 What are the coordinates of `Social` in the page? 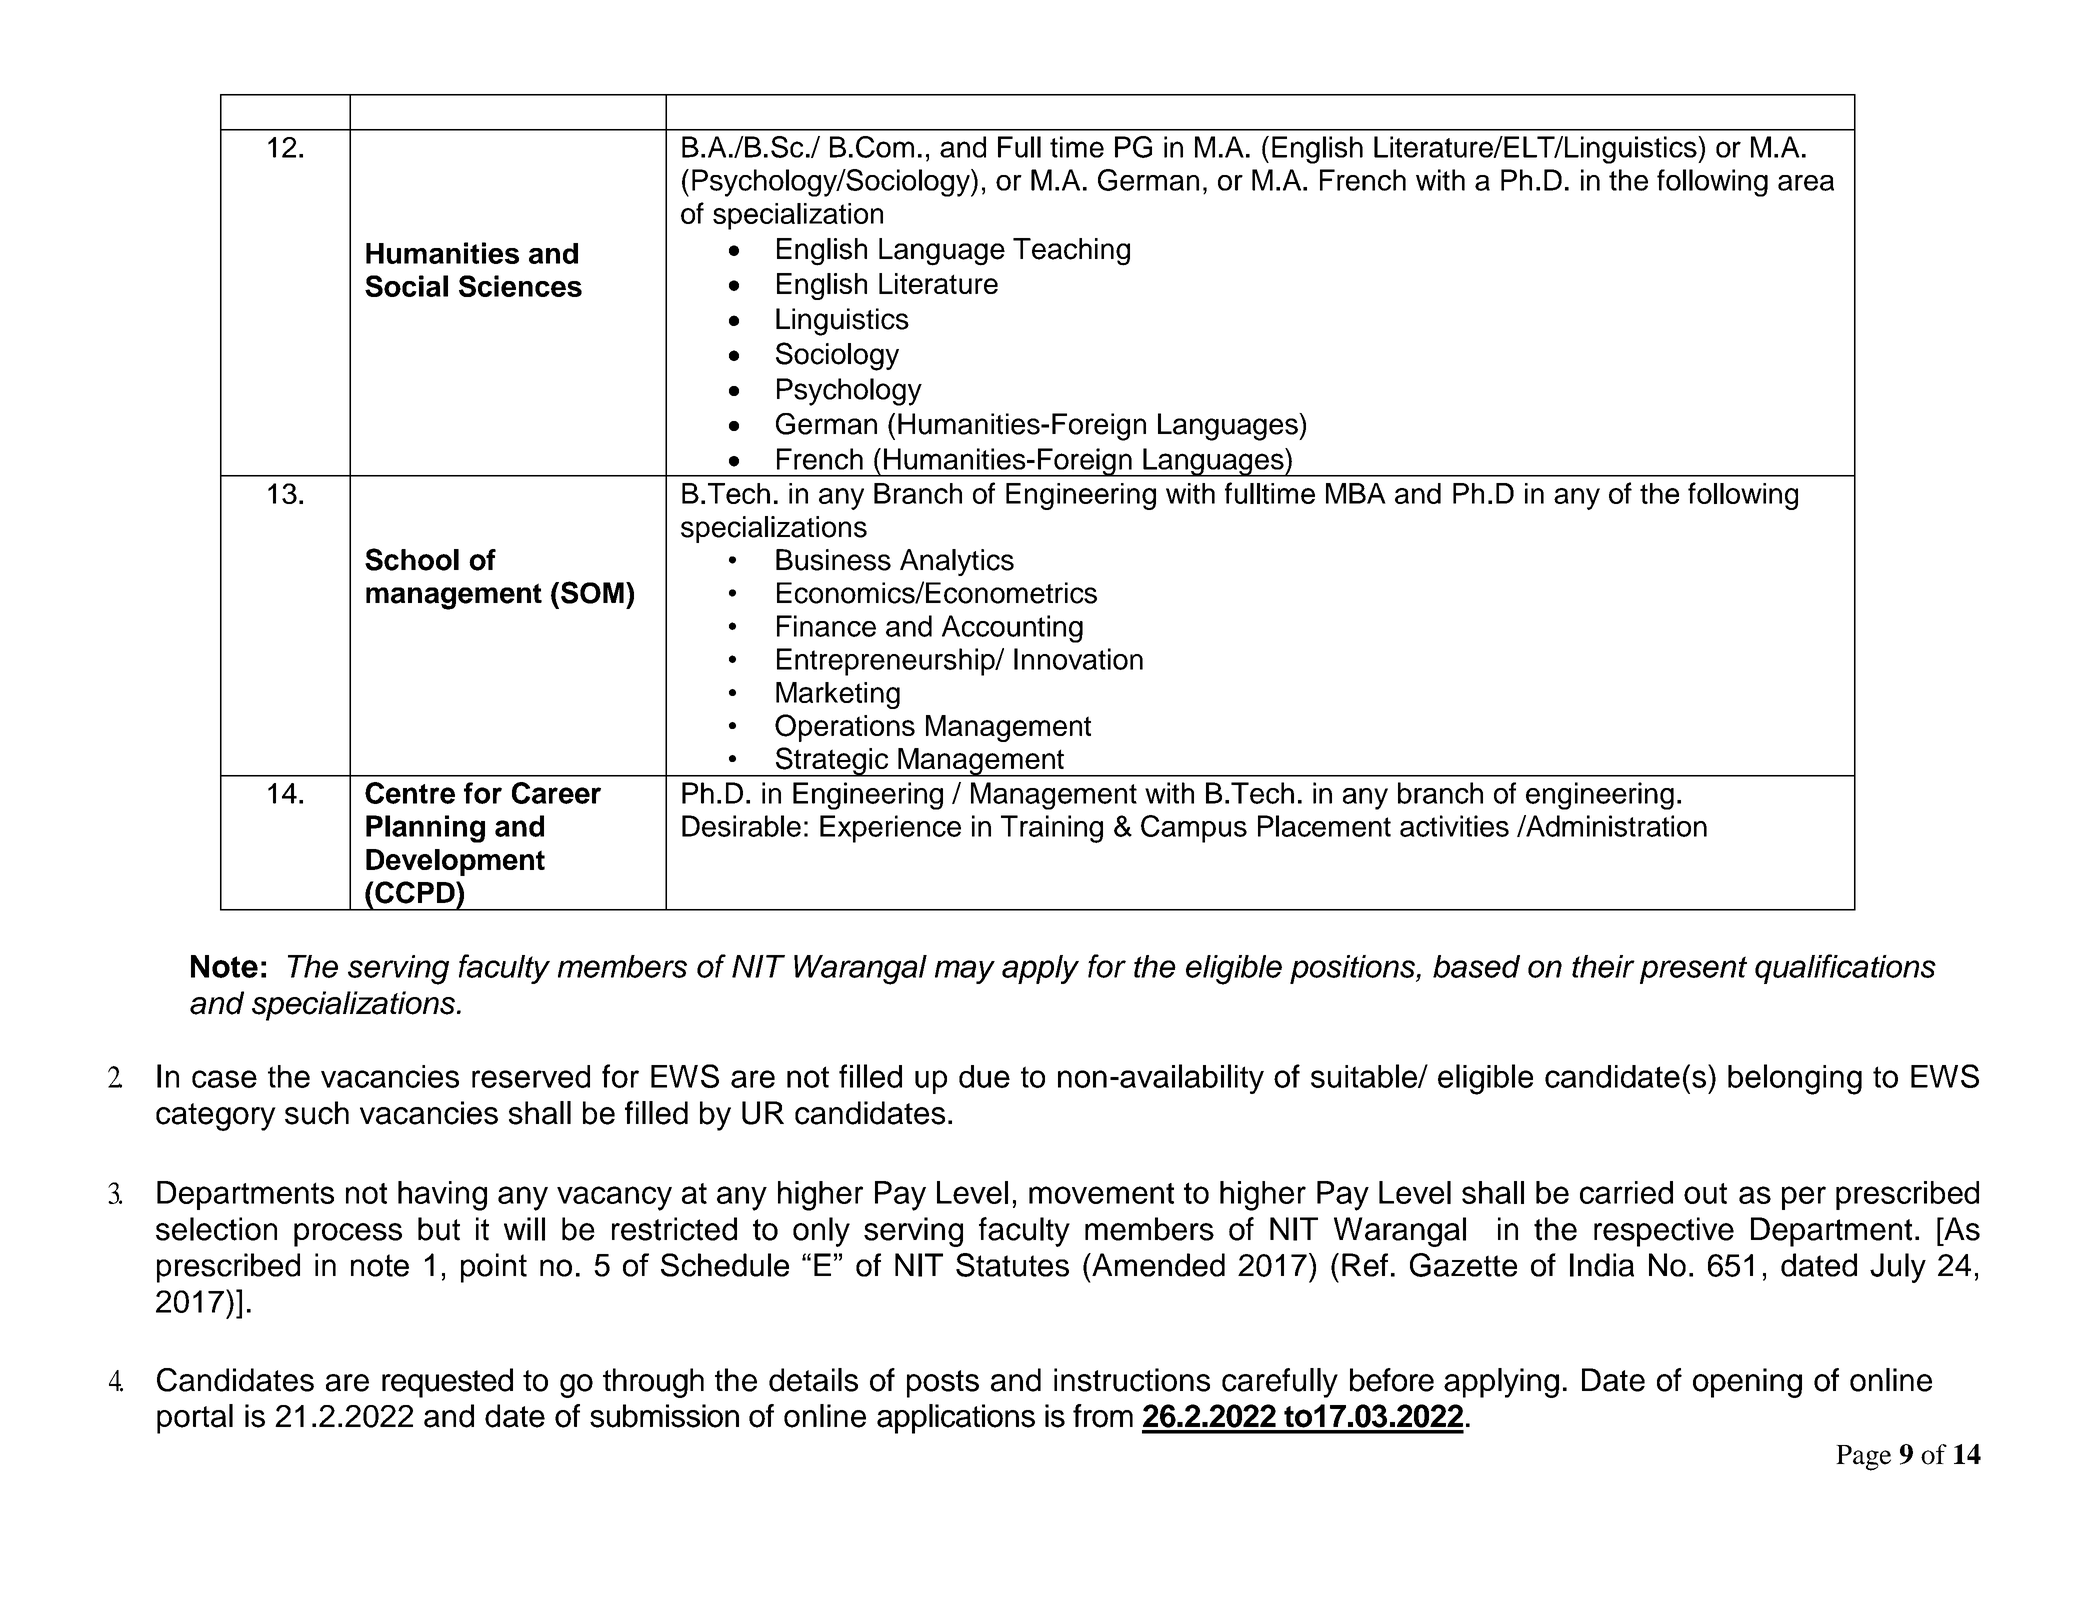 It's located at (406, 286).
